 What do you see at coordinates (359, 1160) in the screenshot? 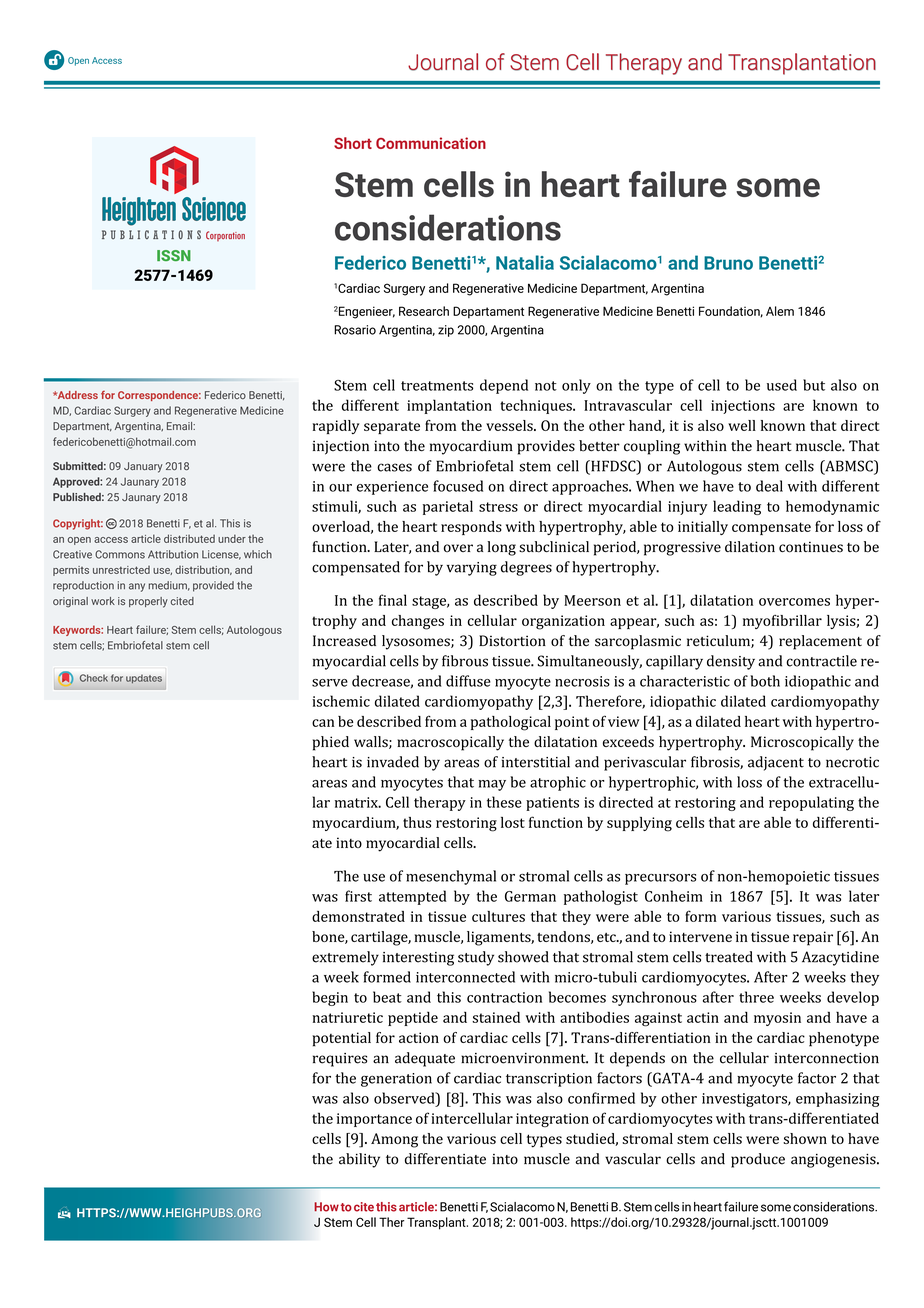
I see `ability` at bounding box center [359, 1160].
